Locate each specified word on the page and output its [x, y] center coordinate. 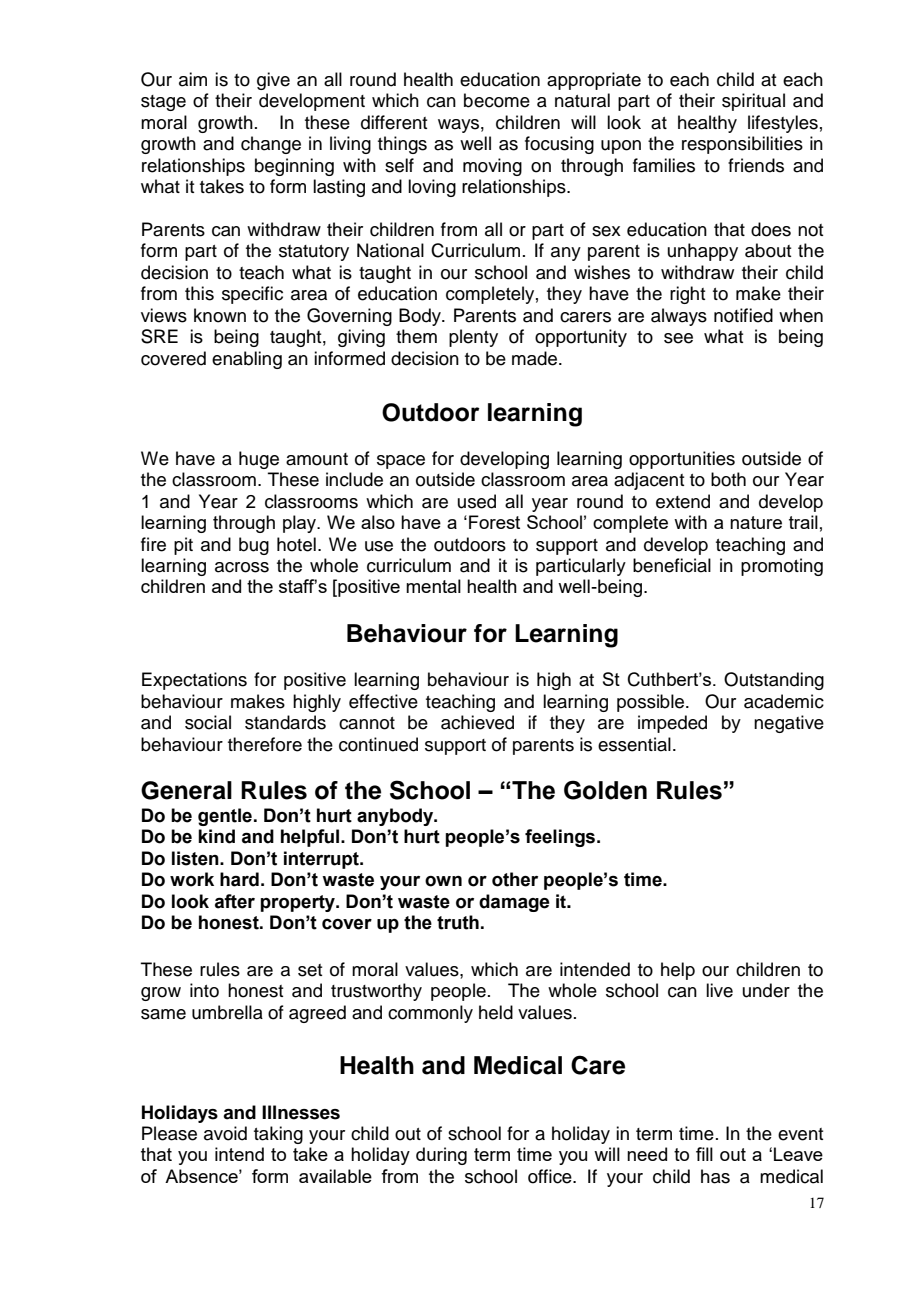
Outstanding [774, 681]
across [242, 567]
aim [193, 79]
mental [433, 586]
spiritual [753, 102]
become [497, 100]
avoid [225, 1133]
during [441, 1156]
